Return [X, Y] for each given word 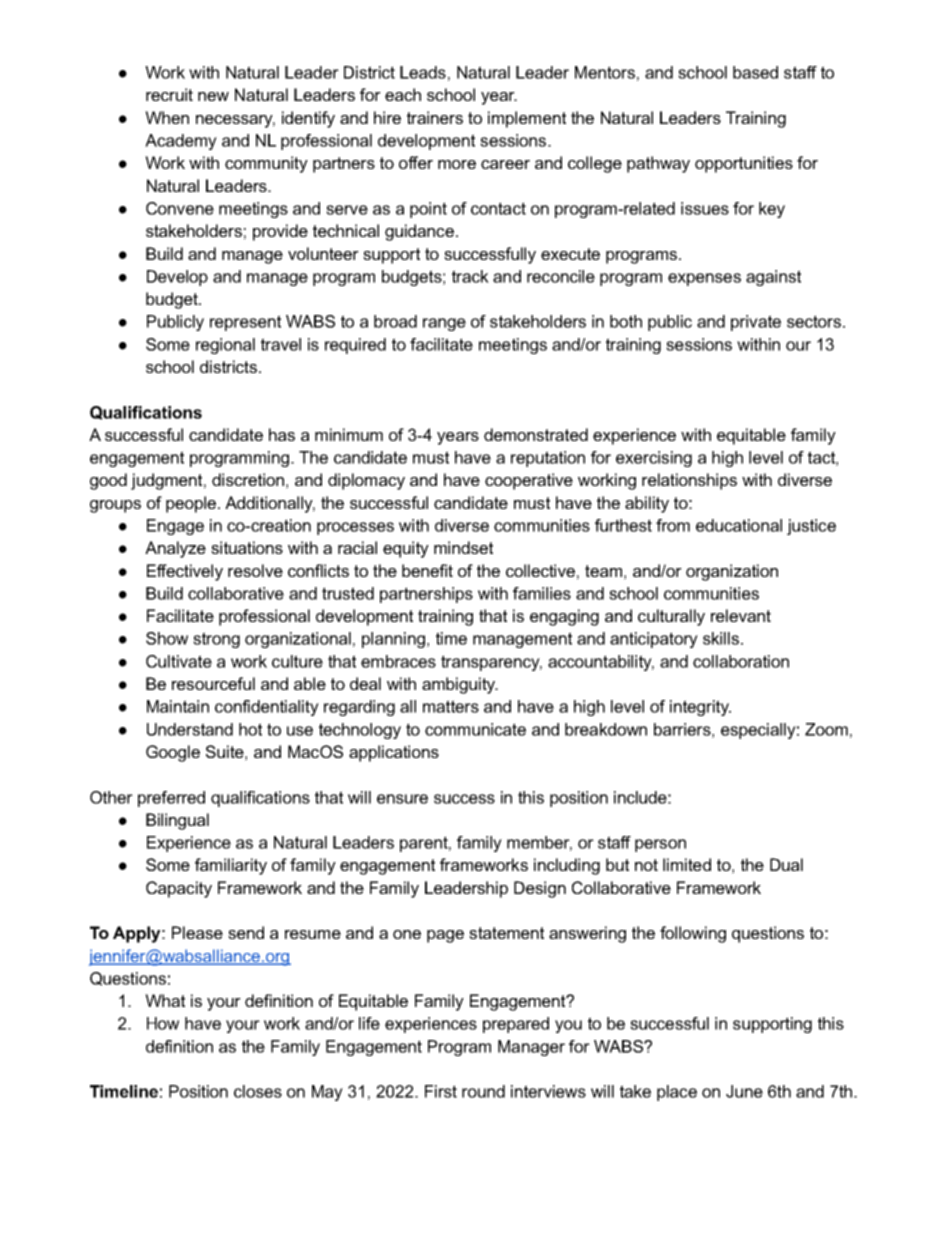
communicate [475, 729]
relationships [689, 481]
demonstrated [536, 434]
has [282, 434]
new [213, 96]
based [755, 72]
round [483, 1091]
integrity [700, 708]
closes [258, 1091]
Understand [190, 729]
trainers [435, 117]
